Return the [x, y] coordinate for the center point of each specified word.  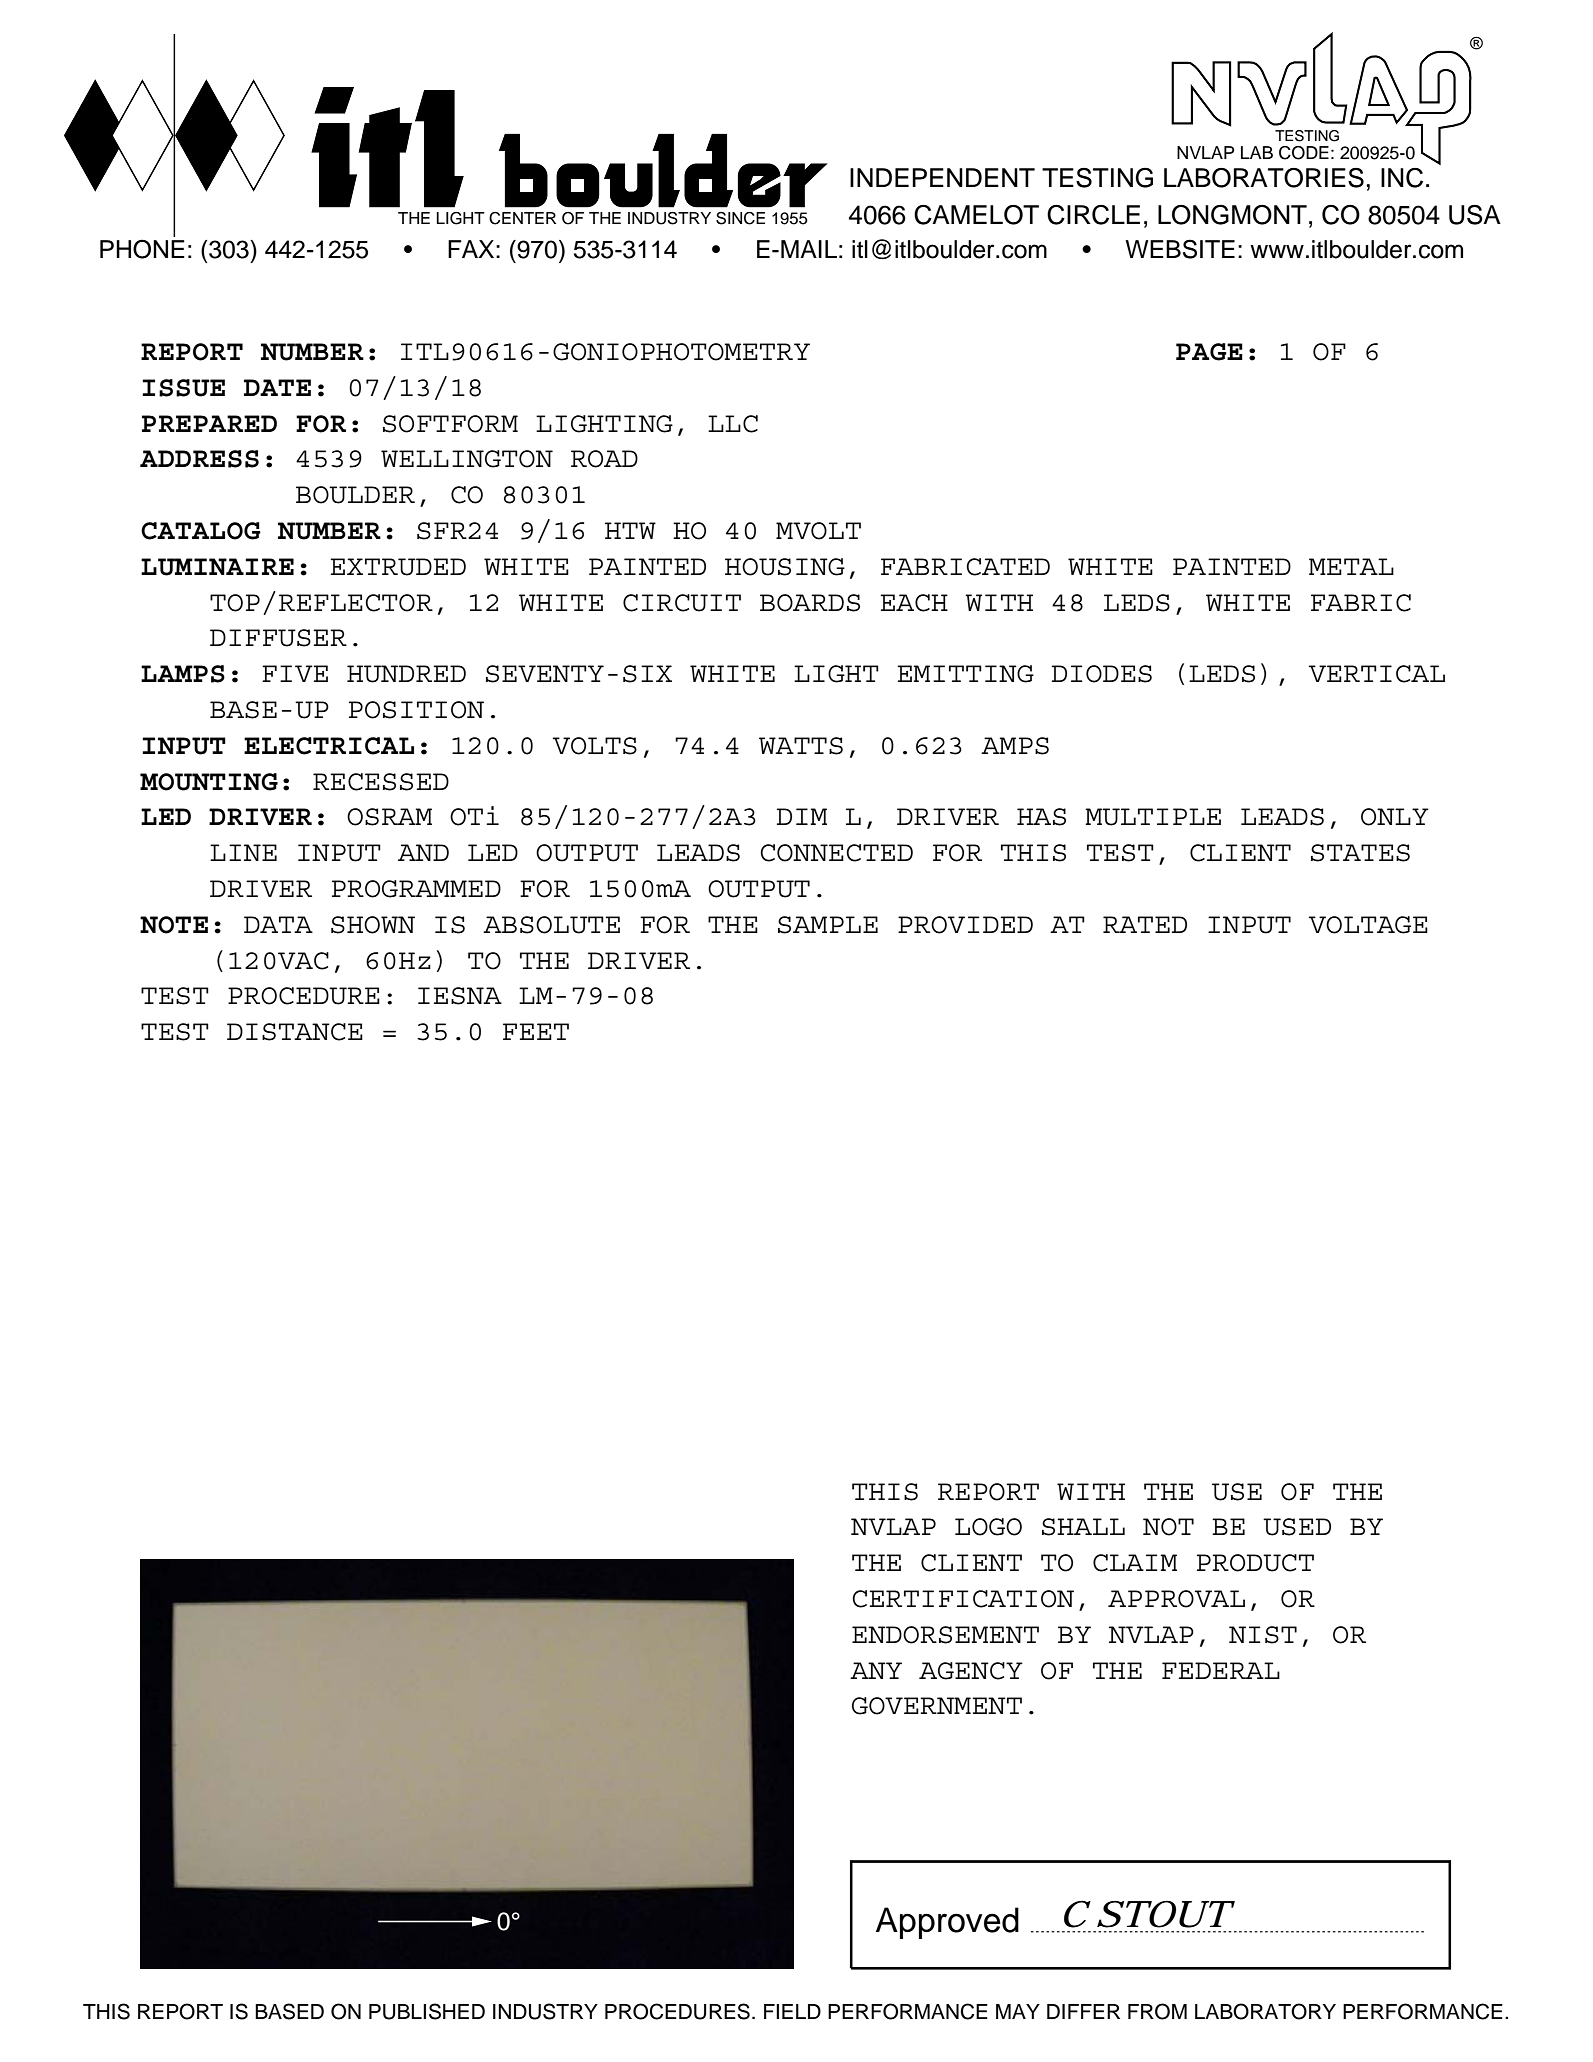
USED [1297, 1527]
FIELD [792, 2011]
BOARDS [810, 603]
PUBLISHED [427, 2011]
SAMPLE [828, 925]
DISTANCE [295, 1032]
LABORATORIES [1264, 178]
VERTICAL [1377, 674]
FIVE [295, 673]
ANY [876, 1670]
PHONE [142, 249]
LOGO [988, 1527]
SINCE [740, 218]
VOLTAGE [1368, 925]
